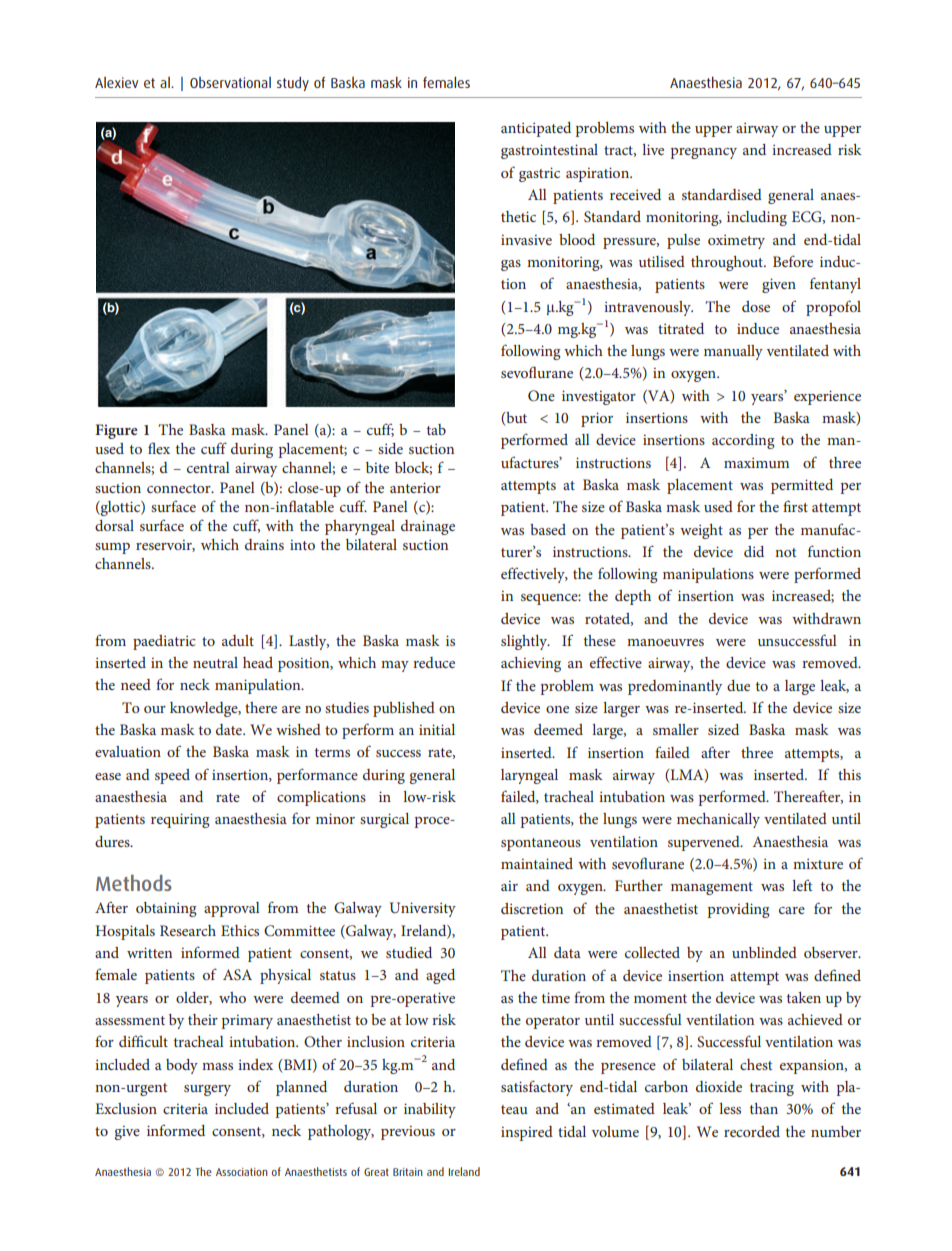  What do you see at coordinates (525, 642) in the screenshot?
I see `slightly` at bounding box center [525, 642].
